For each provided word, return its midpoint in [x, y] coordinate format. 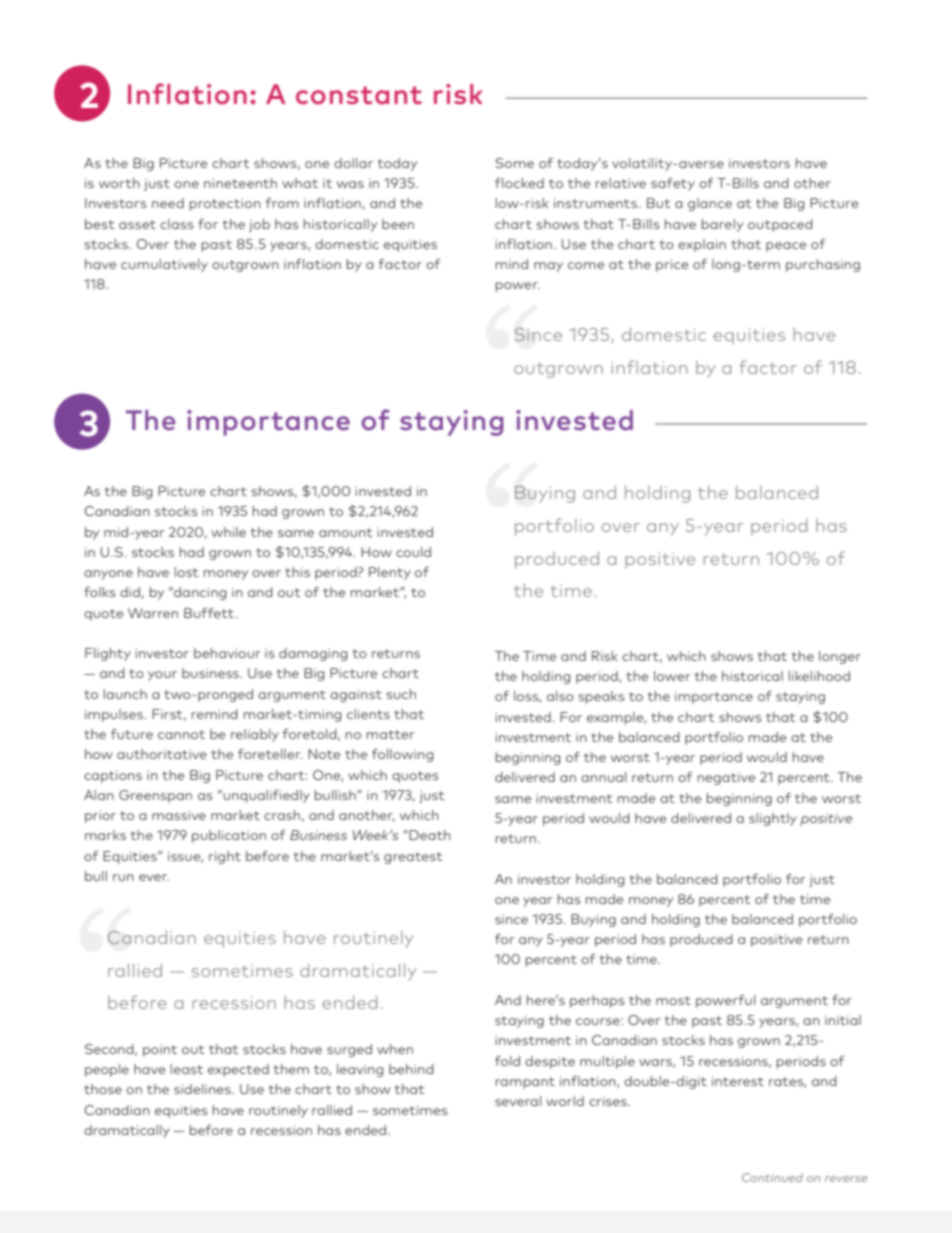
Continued [772, 1177]
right [225, 857]
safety [673, 184]
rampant [525, 1083]
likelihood [819, 676]
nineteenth [240, 183]
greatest [413, 858]
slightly [773, 819]
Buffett [209, 613]
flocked [519, 183]
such [401, 694]
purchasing [823, 265]
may [548, 267]
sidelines [203, 1089]
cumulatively [164, 265]
